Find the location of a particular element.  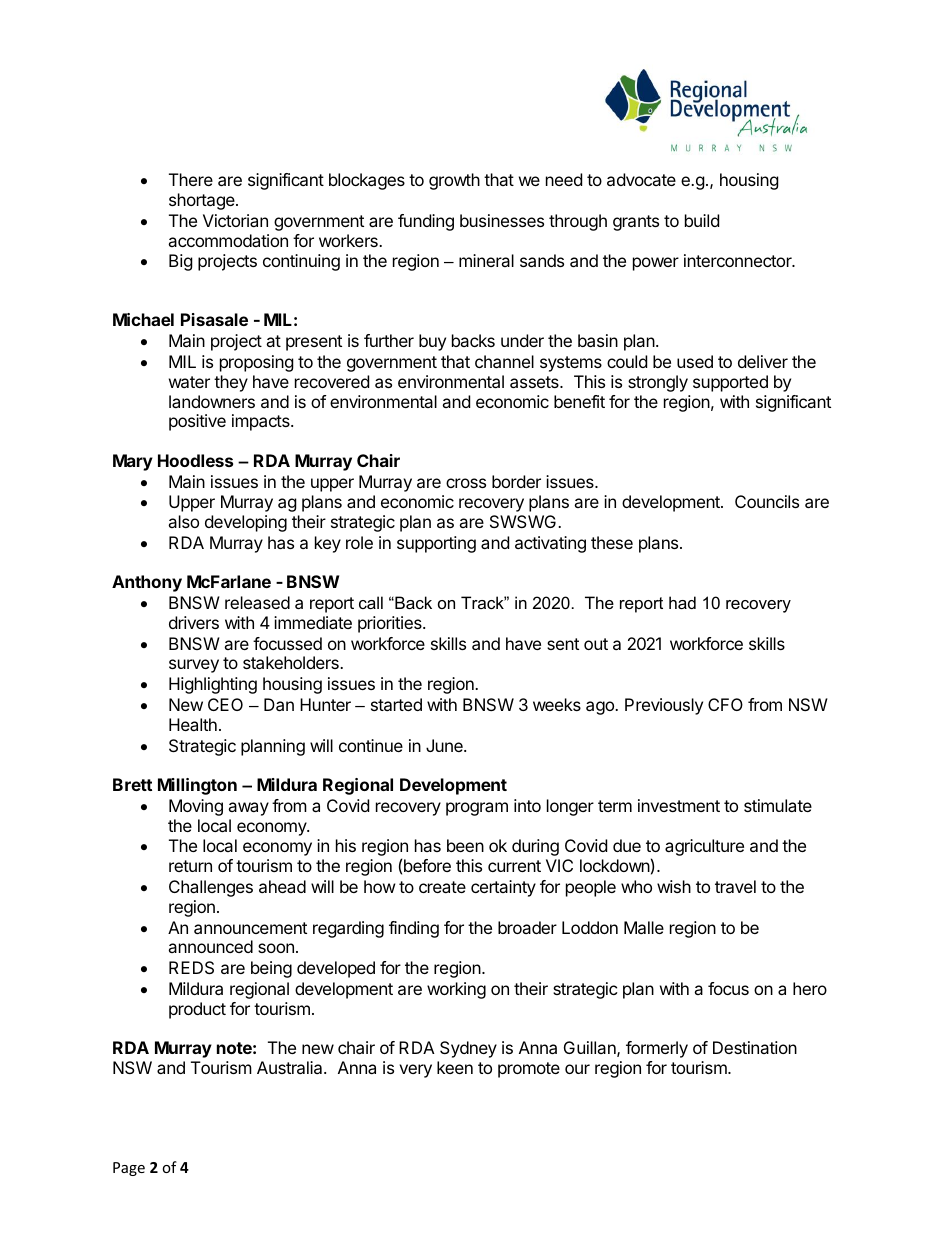

Page is located at coordinates (129, 1169).
